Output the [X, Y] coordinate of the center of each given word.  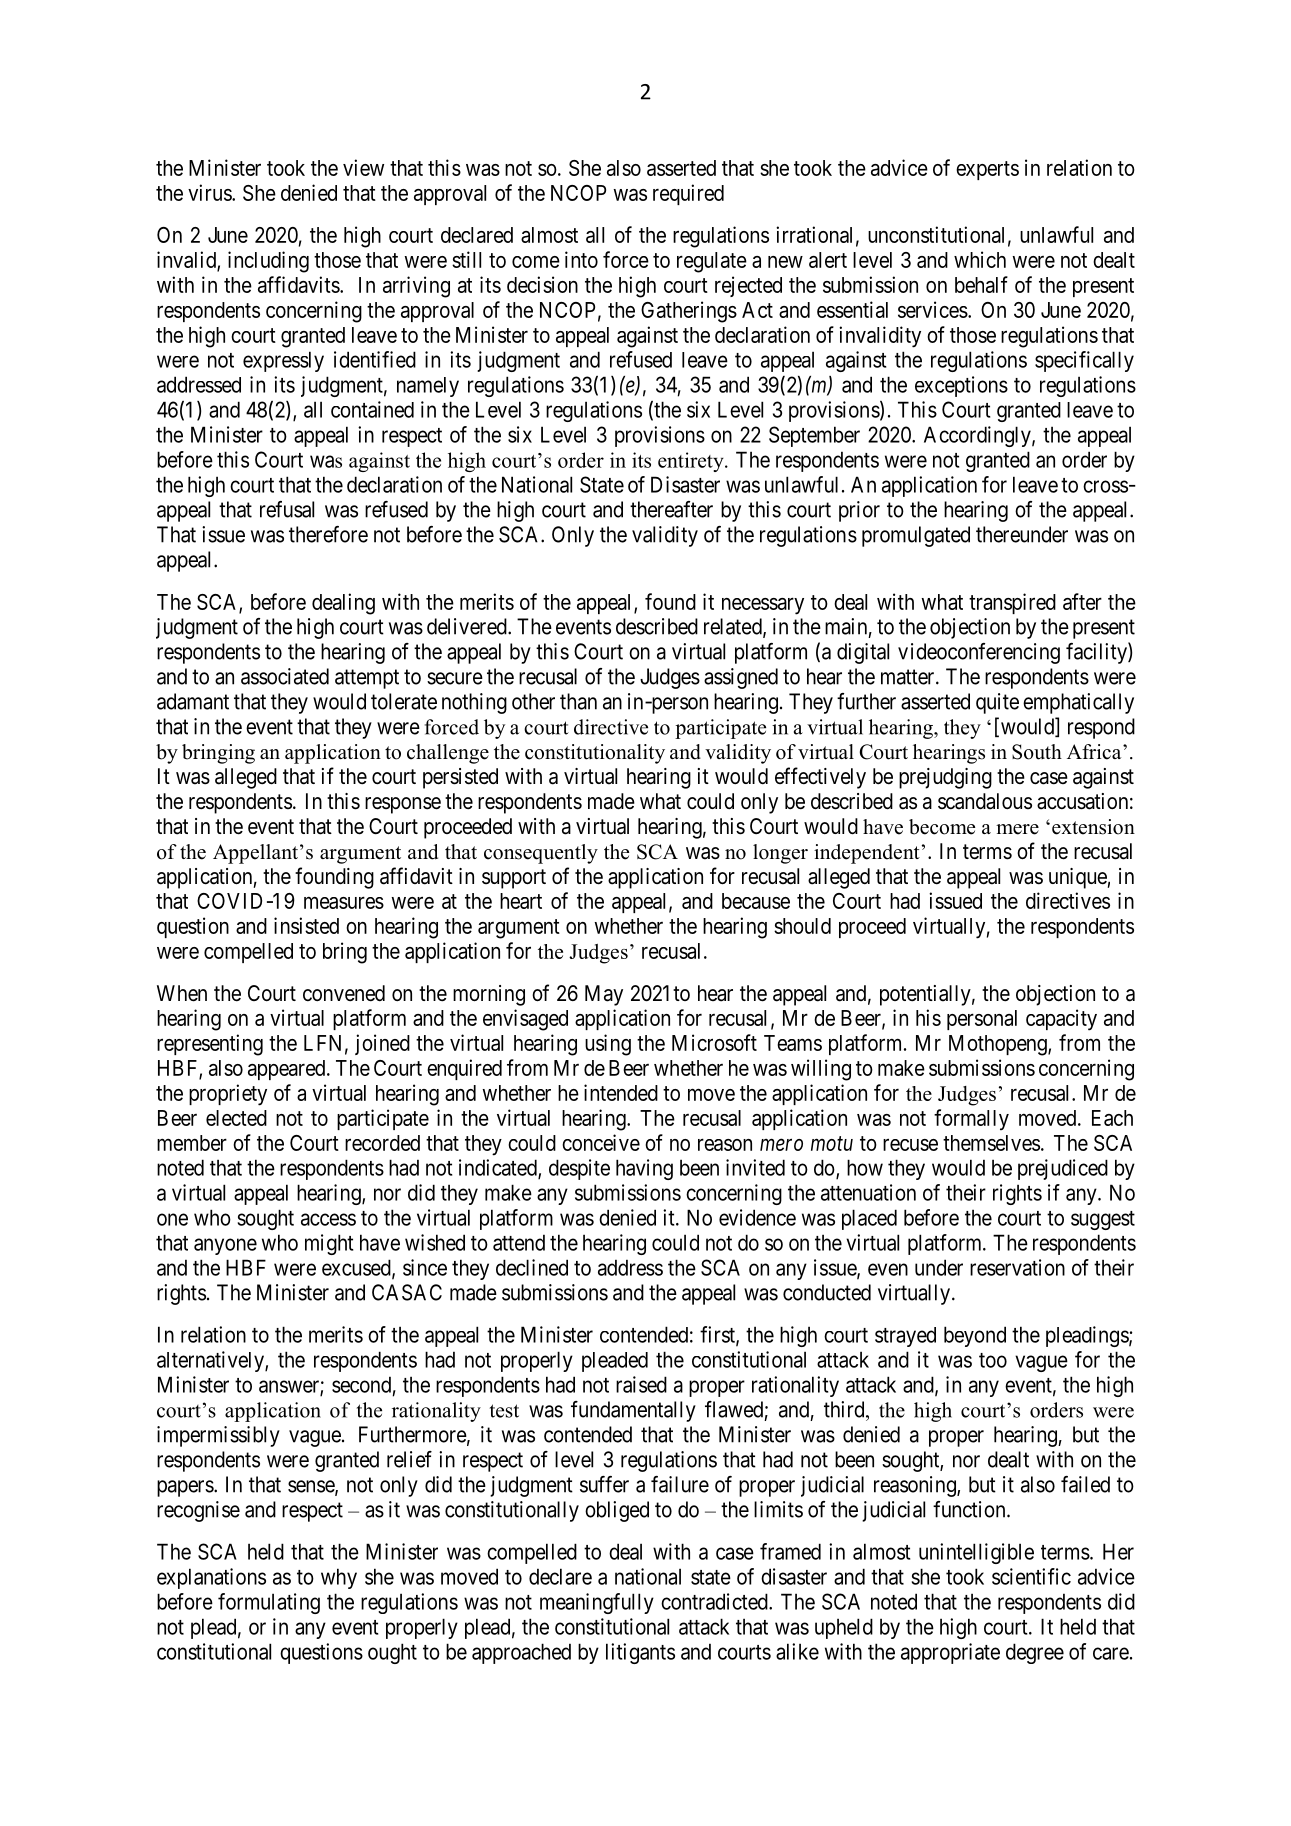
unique [1078, 878]
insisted [306, 925]
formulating [269, 1603]
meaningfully [597, 1603]
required [688, 194]
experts [987, 170]
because [756, 901]
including [268, 262]
